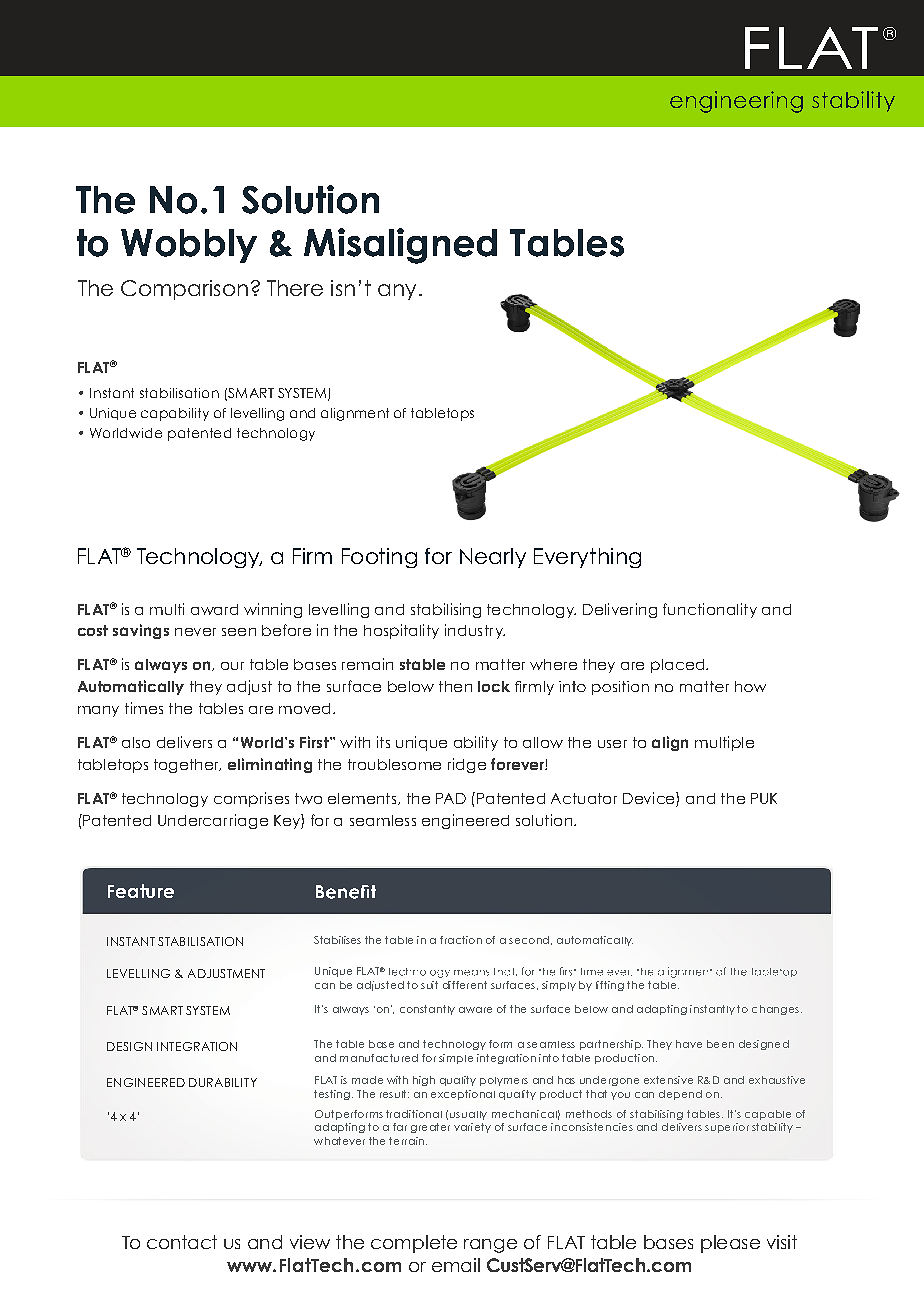 The image size is (924, 1308). I want to click on suit, so click(429, 985).
